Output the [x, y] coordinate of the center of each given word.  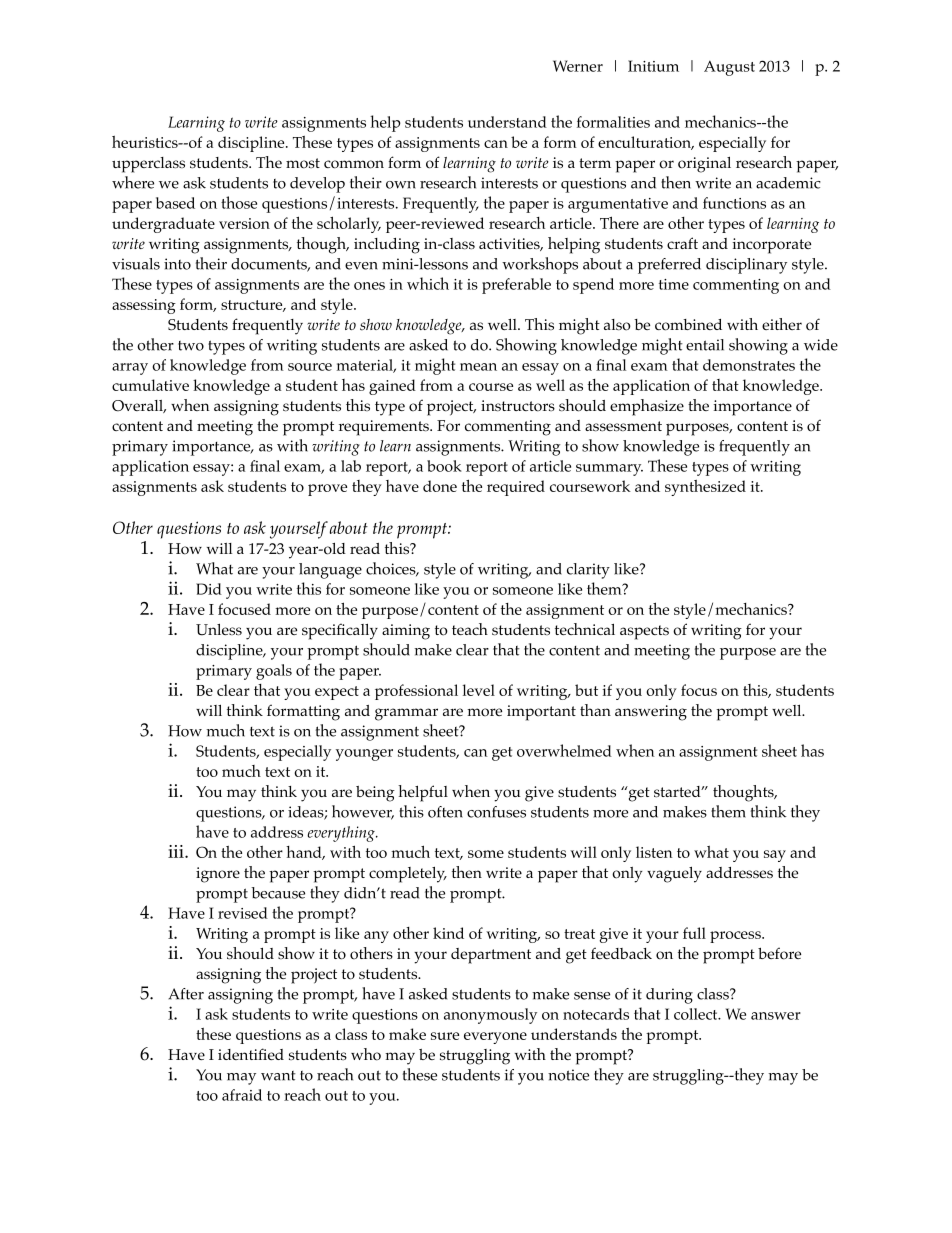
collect [697, 1014]
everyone [495, 1038]
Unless [219, 630]
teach [470, 629]
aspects [644, 632]
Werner [578, 66]
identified [251, 1054]
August [729, 68]
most [303, 163]
